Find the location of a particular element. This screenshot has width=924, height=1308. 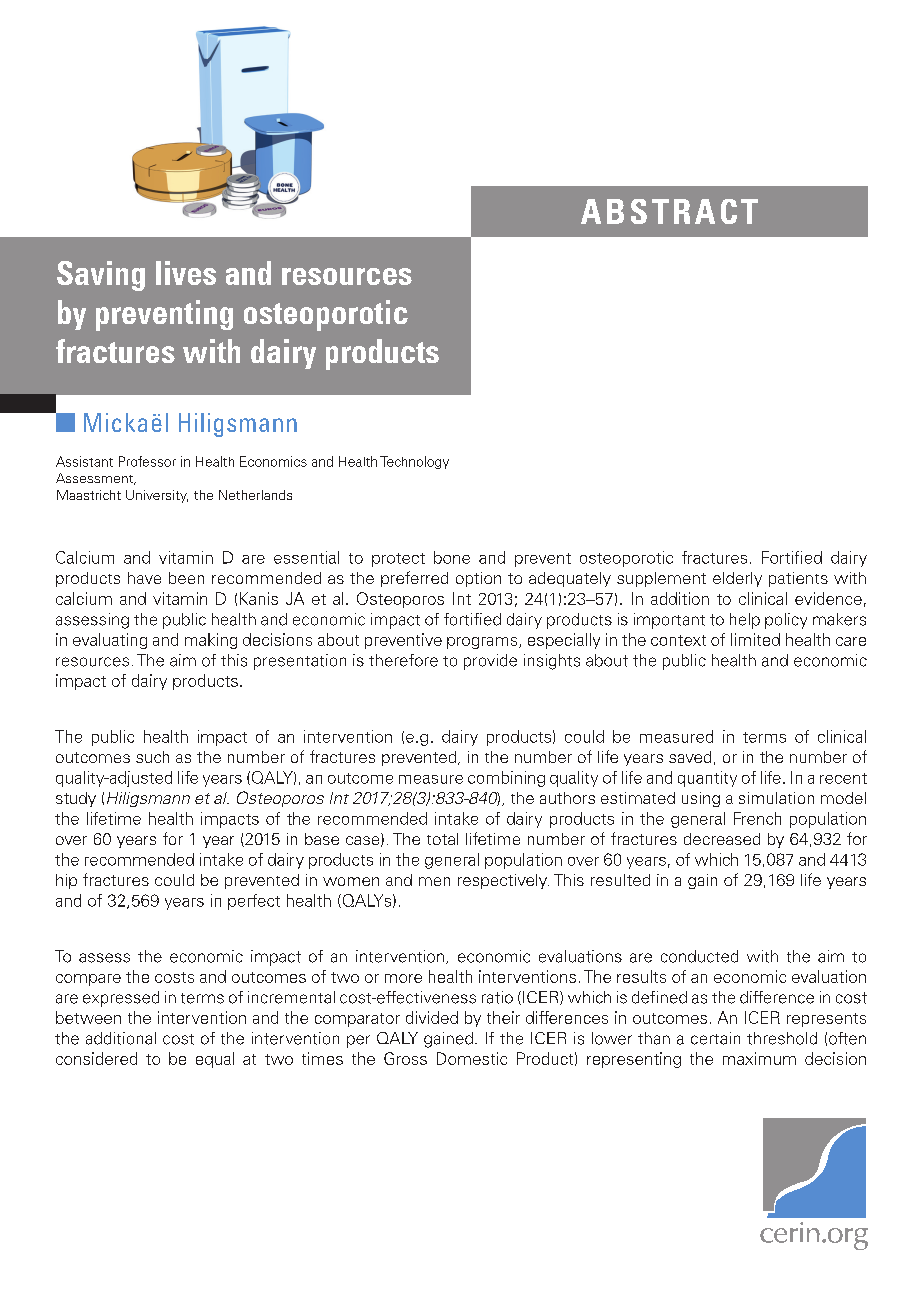

lives is located at coordinates (186, 273).
